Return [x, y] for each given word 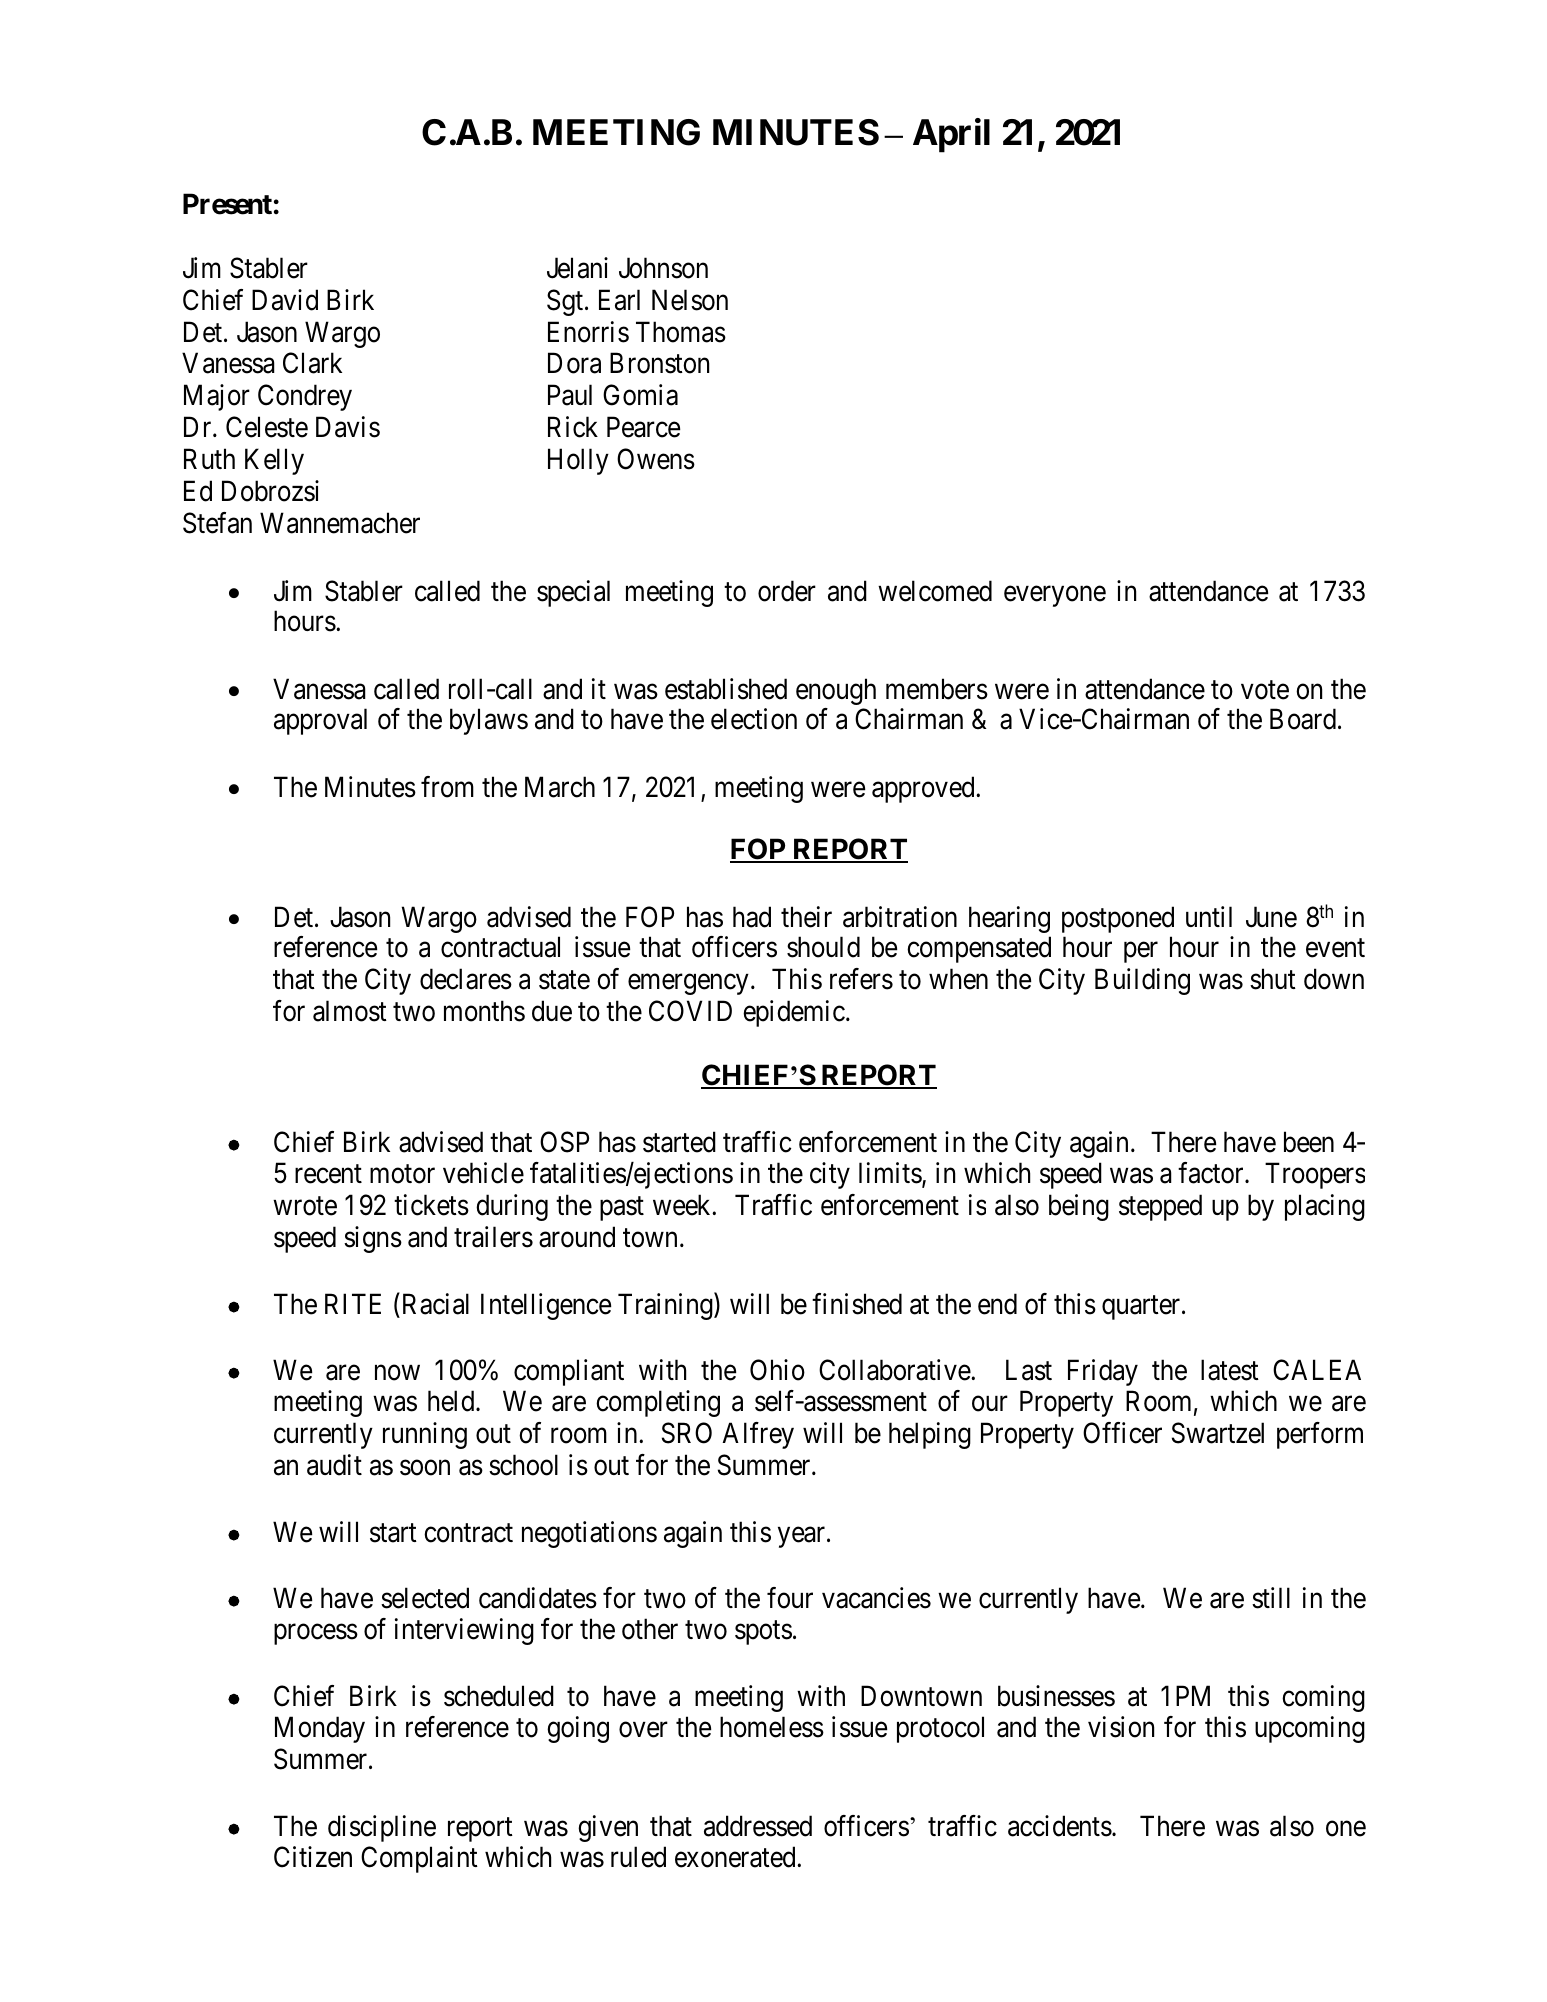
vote [1265, 690]
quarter [1142, 1308]
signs [373, 1239]
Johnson [663, 268]
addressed [758, 1826]
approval [320, 721]
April [951, 135]
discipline [382, 1828]
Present [227, 204]
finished [857, 1304]
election [754, 719]
